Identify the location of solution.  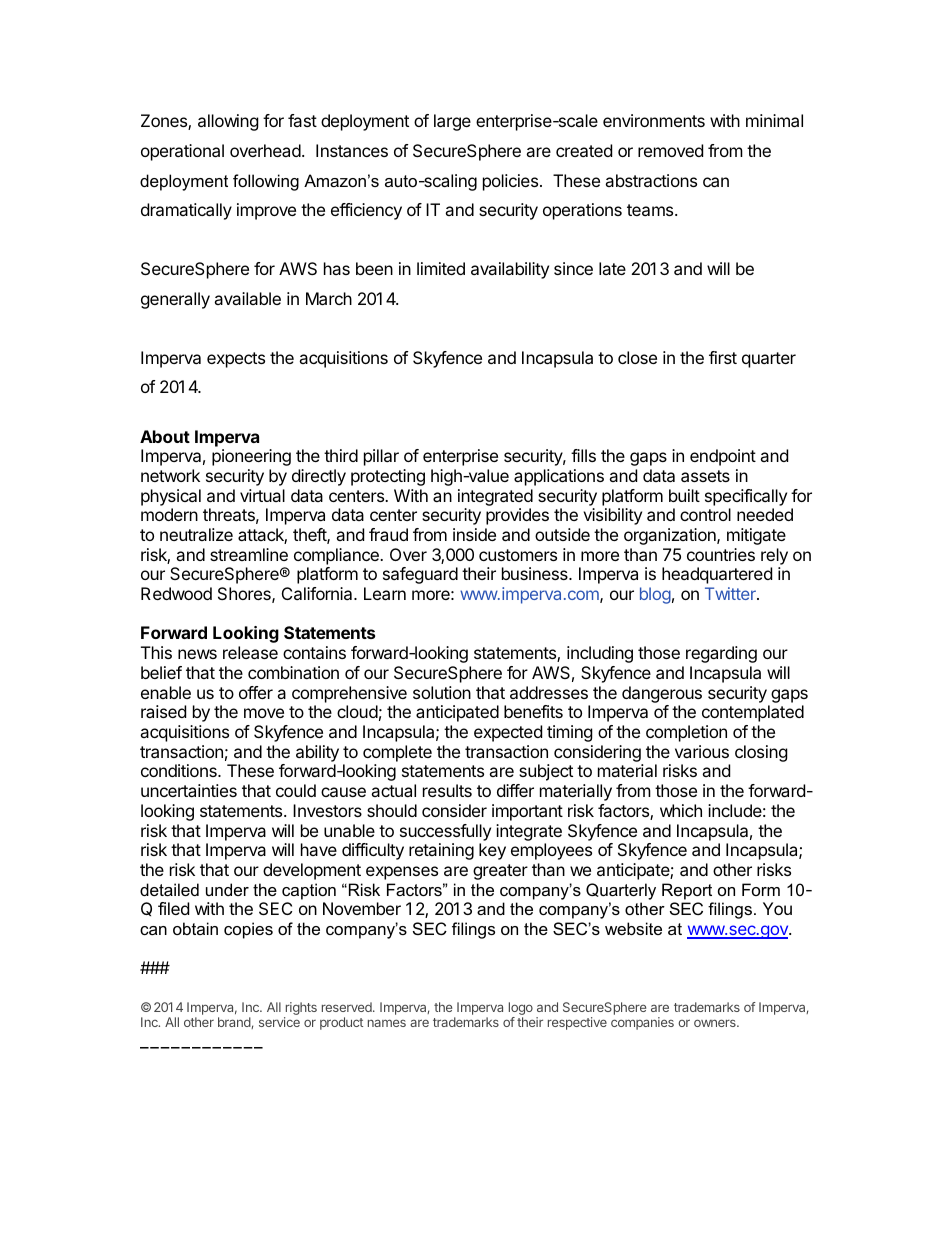
(442, 692).
